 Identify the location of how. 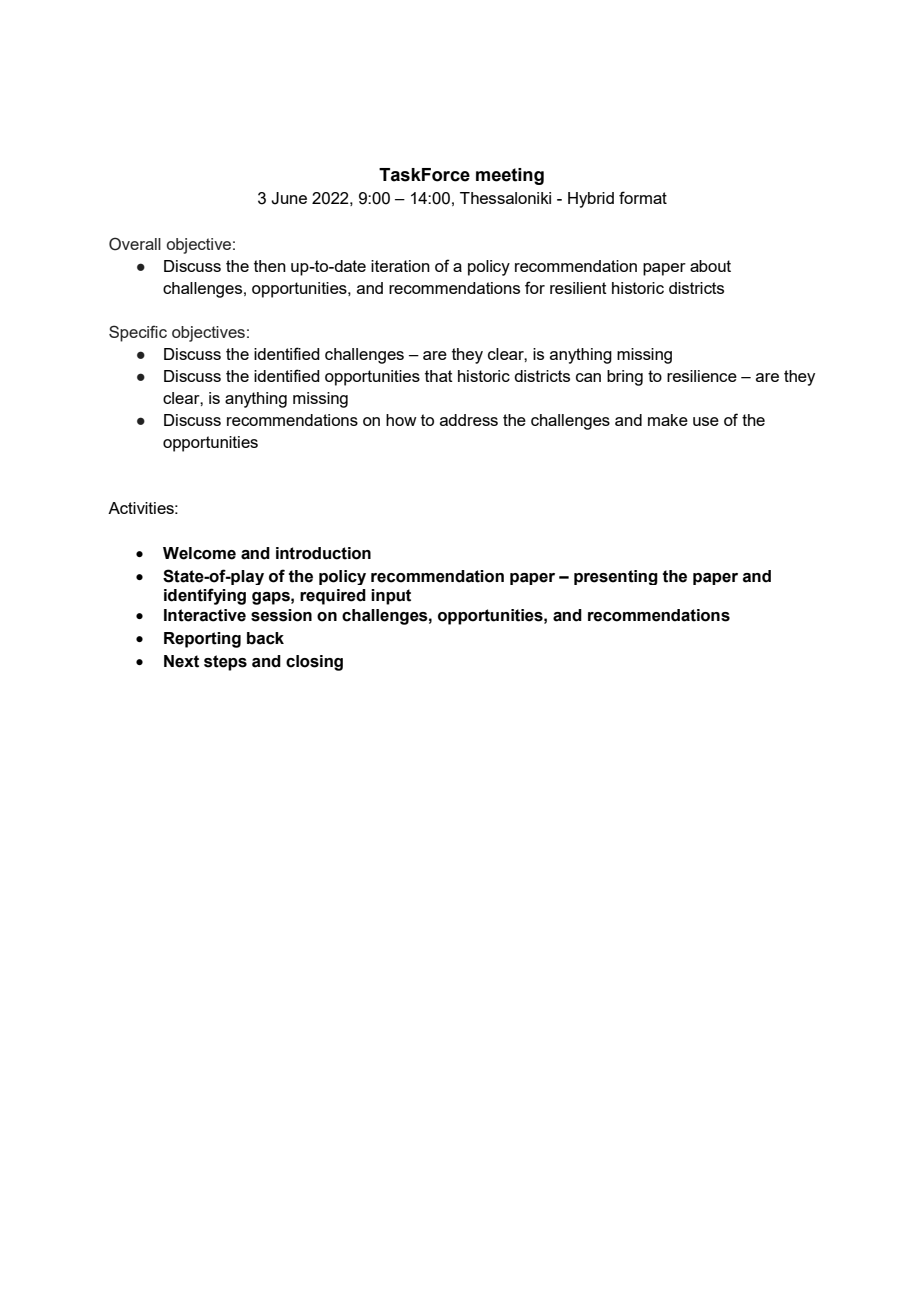
(401, 420).
